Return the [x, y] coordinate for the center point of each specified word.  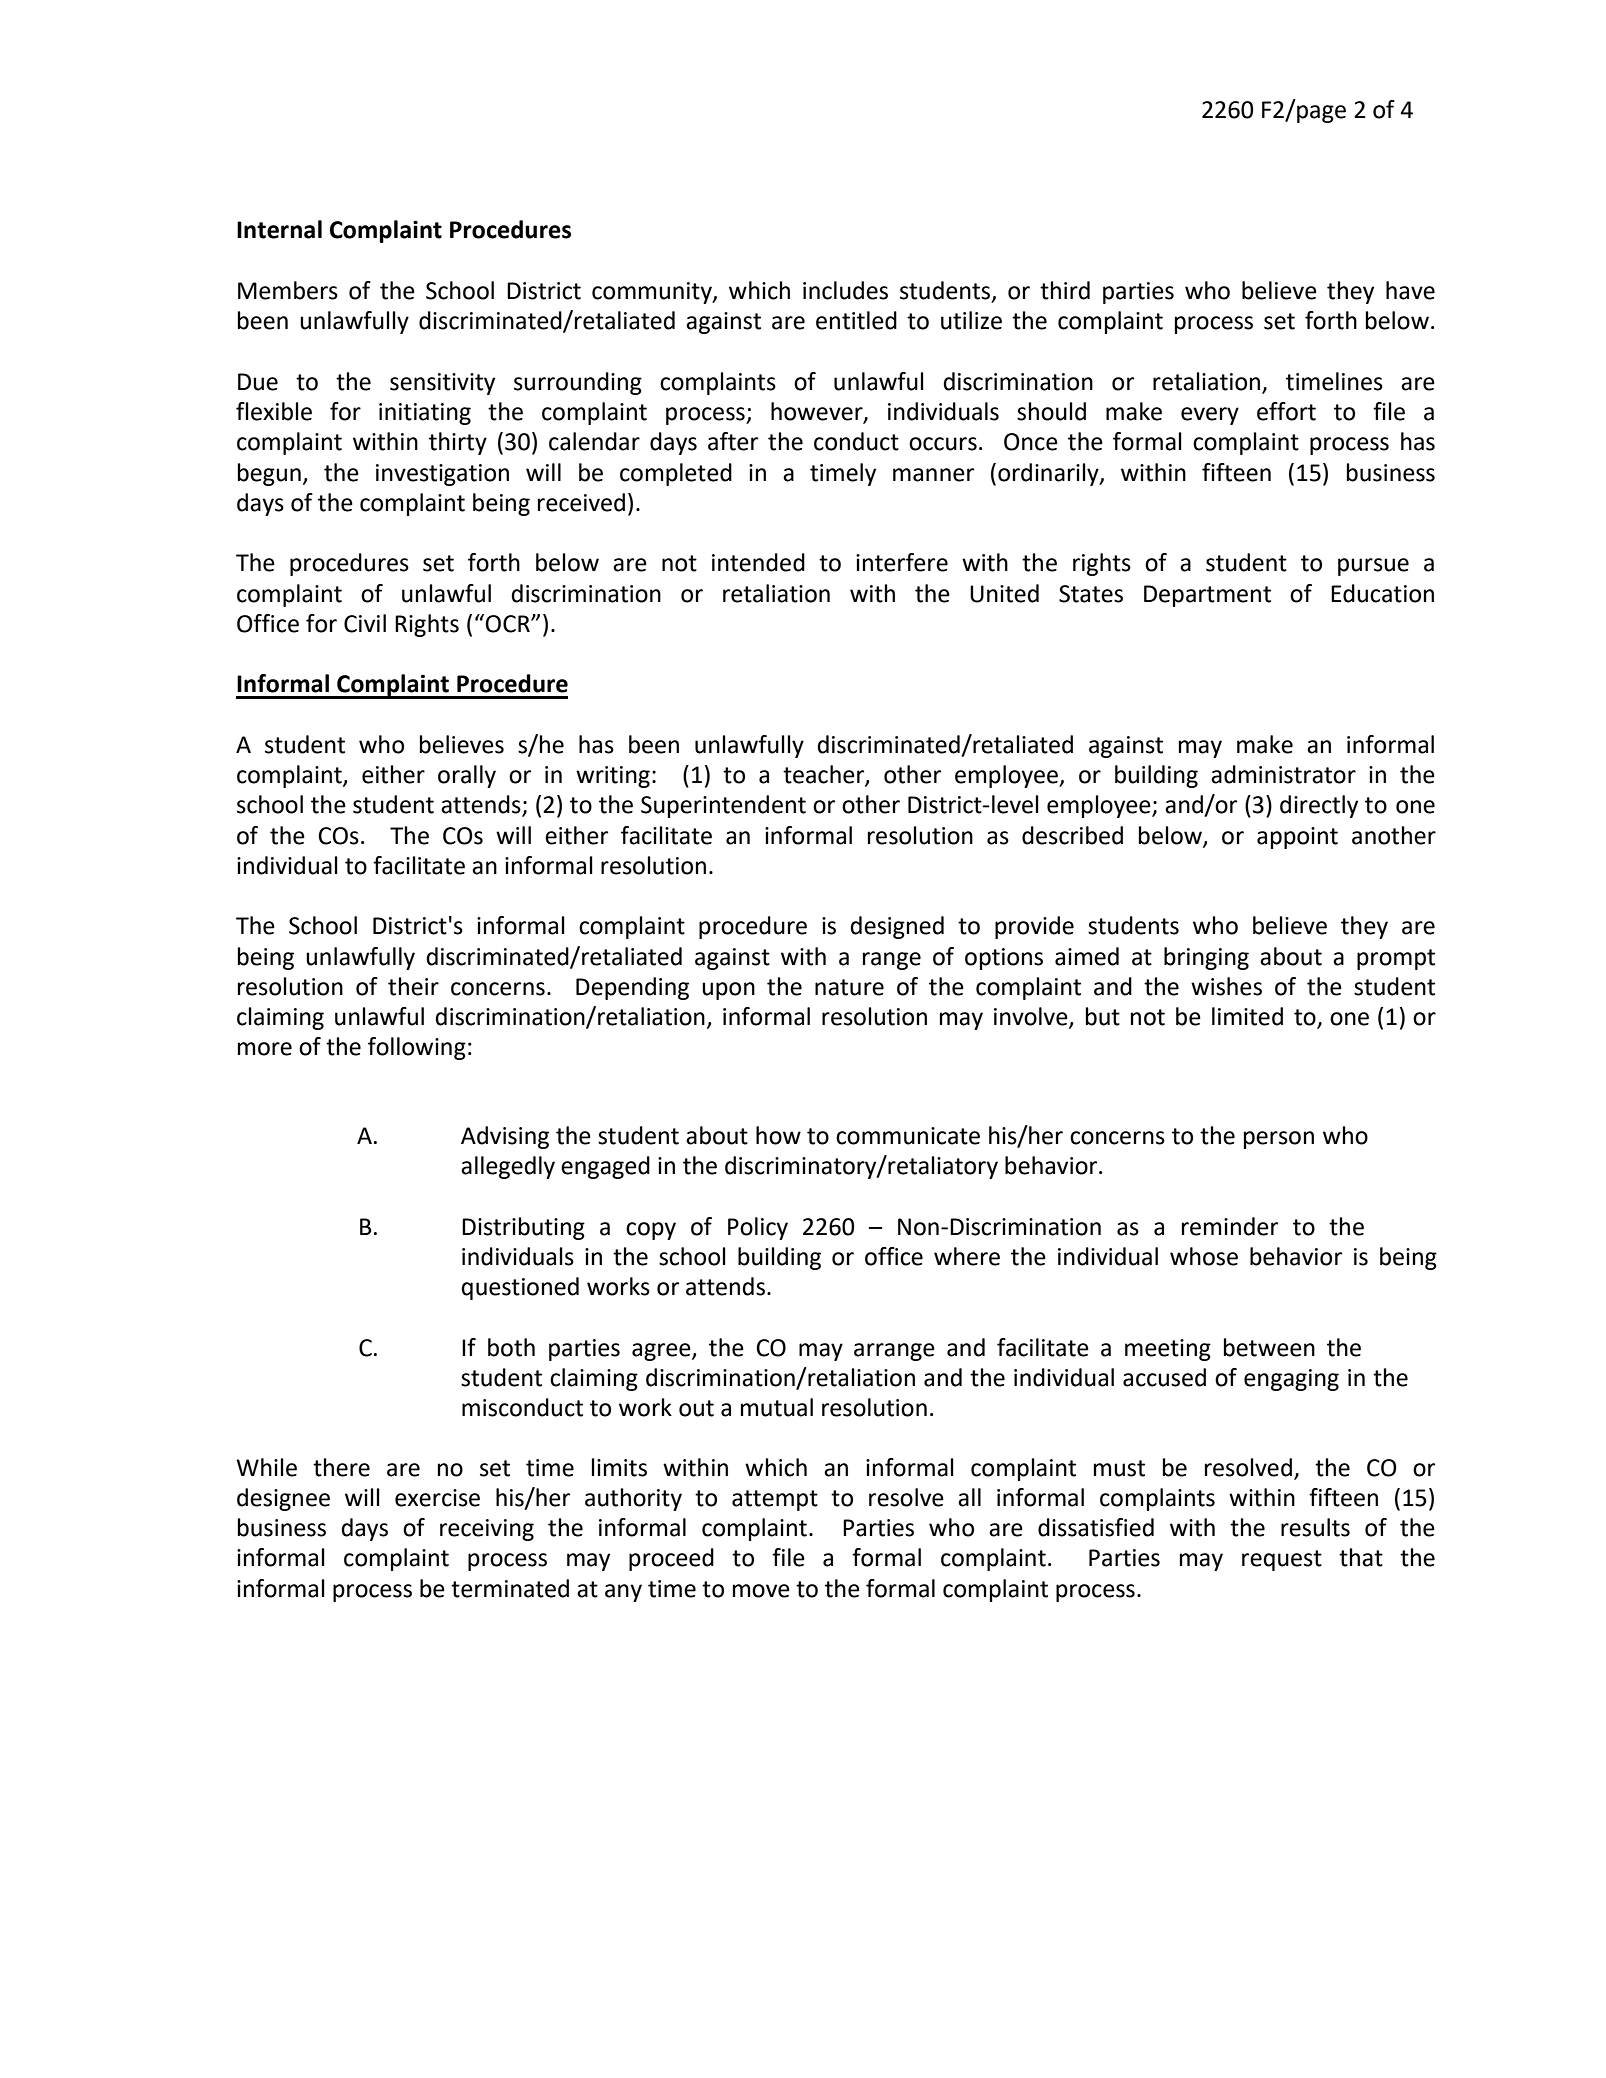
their [413, 986]
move [761, 1591]
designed [897, 927]
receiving [487, 1530]
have [1410, 290]
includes [845, 290]
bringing [1206, 958]
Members [288, 290]
